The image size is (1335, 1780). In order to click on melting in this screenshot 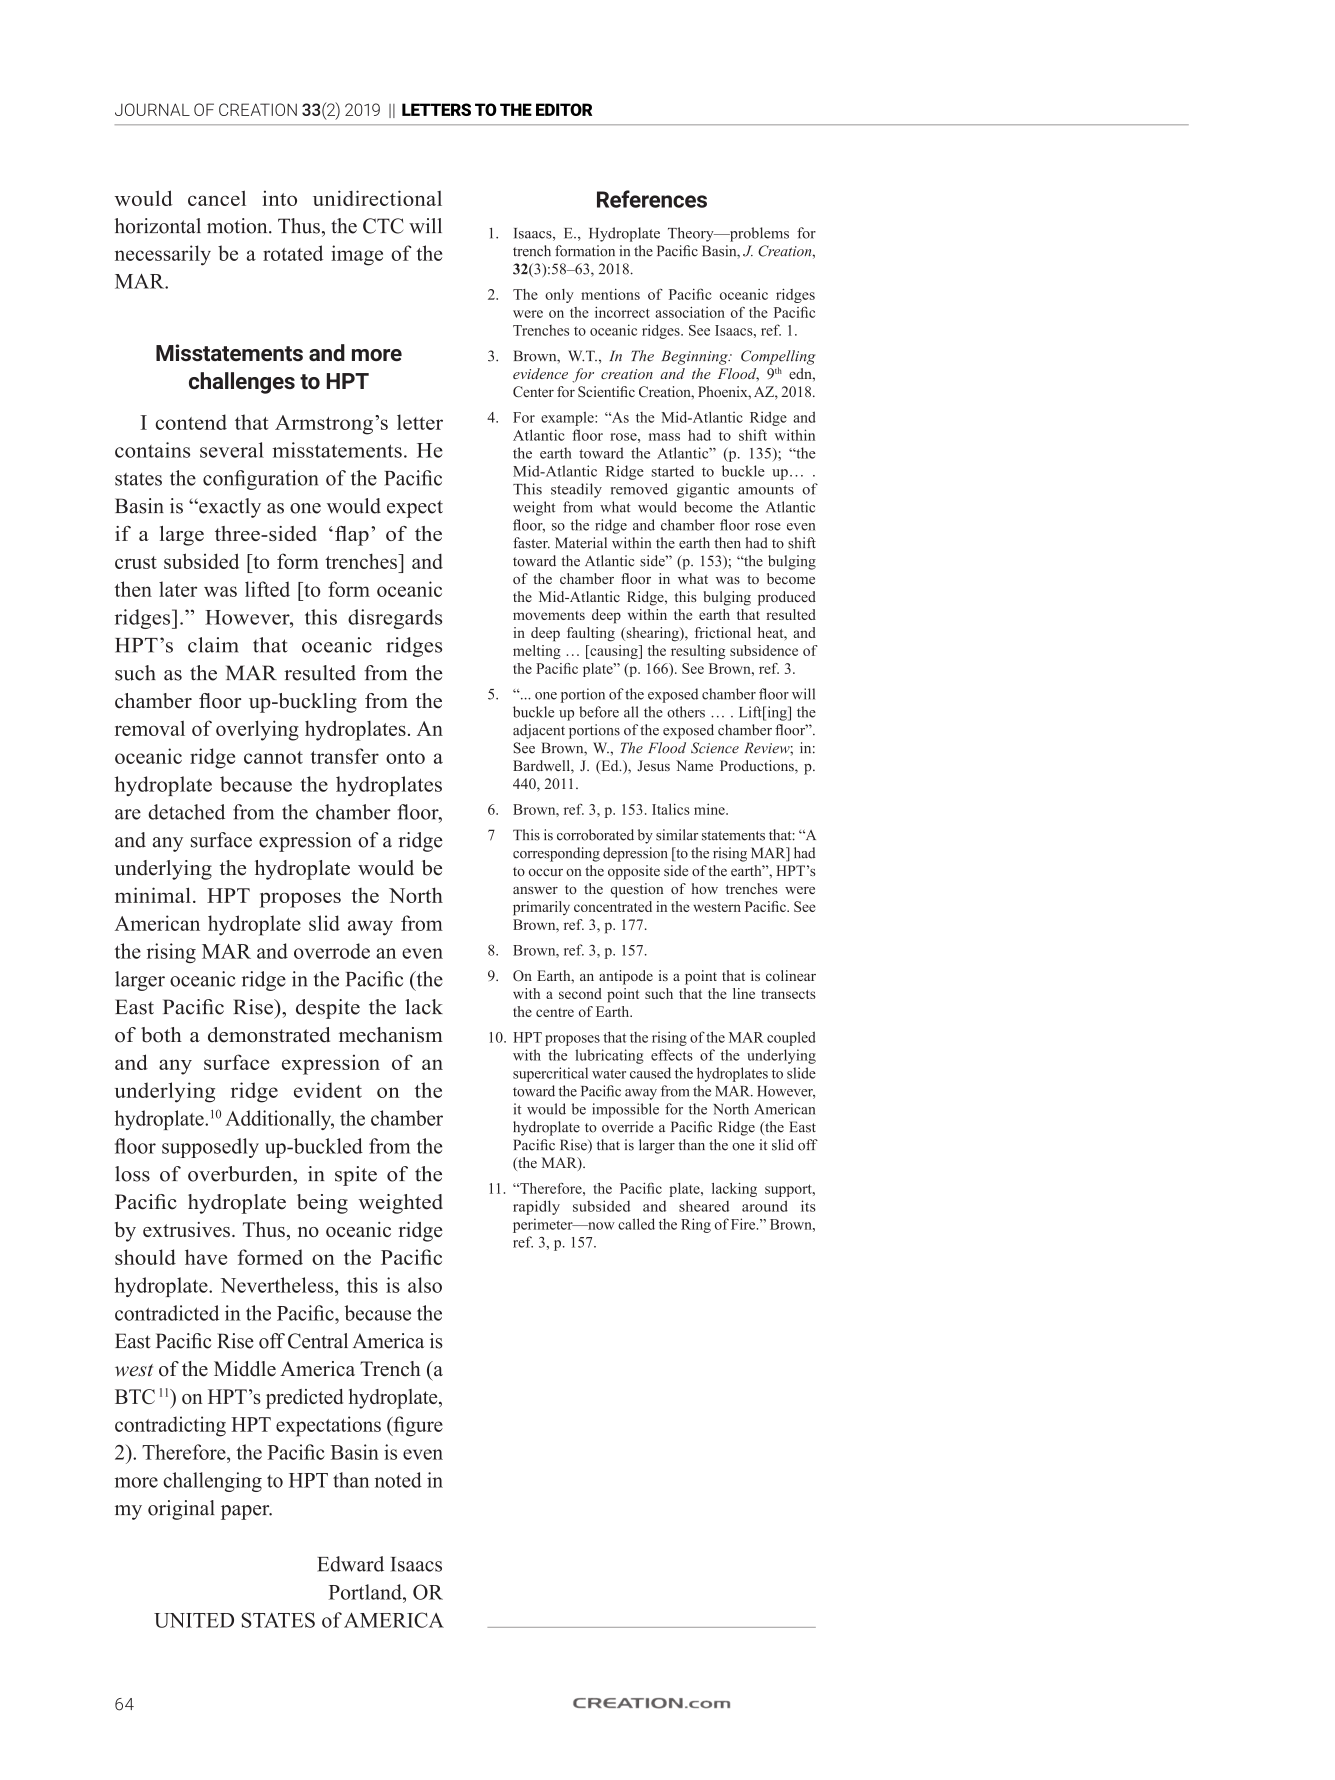, I will do `click(537, 652)`.
